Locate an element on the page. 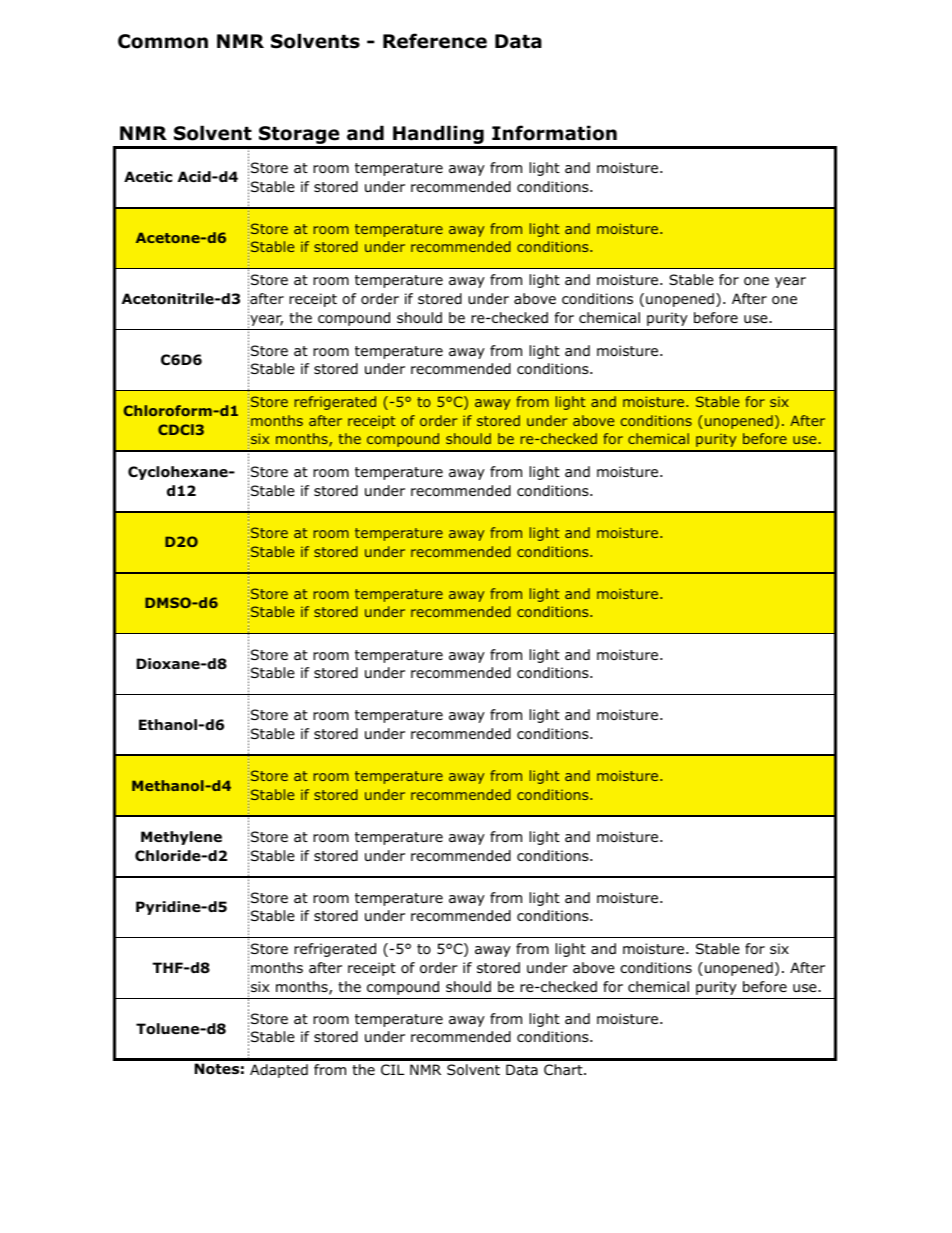 Image resolution: width=952 pixels, height=1233 pixels. Information is located at coordinates (554, 133).
